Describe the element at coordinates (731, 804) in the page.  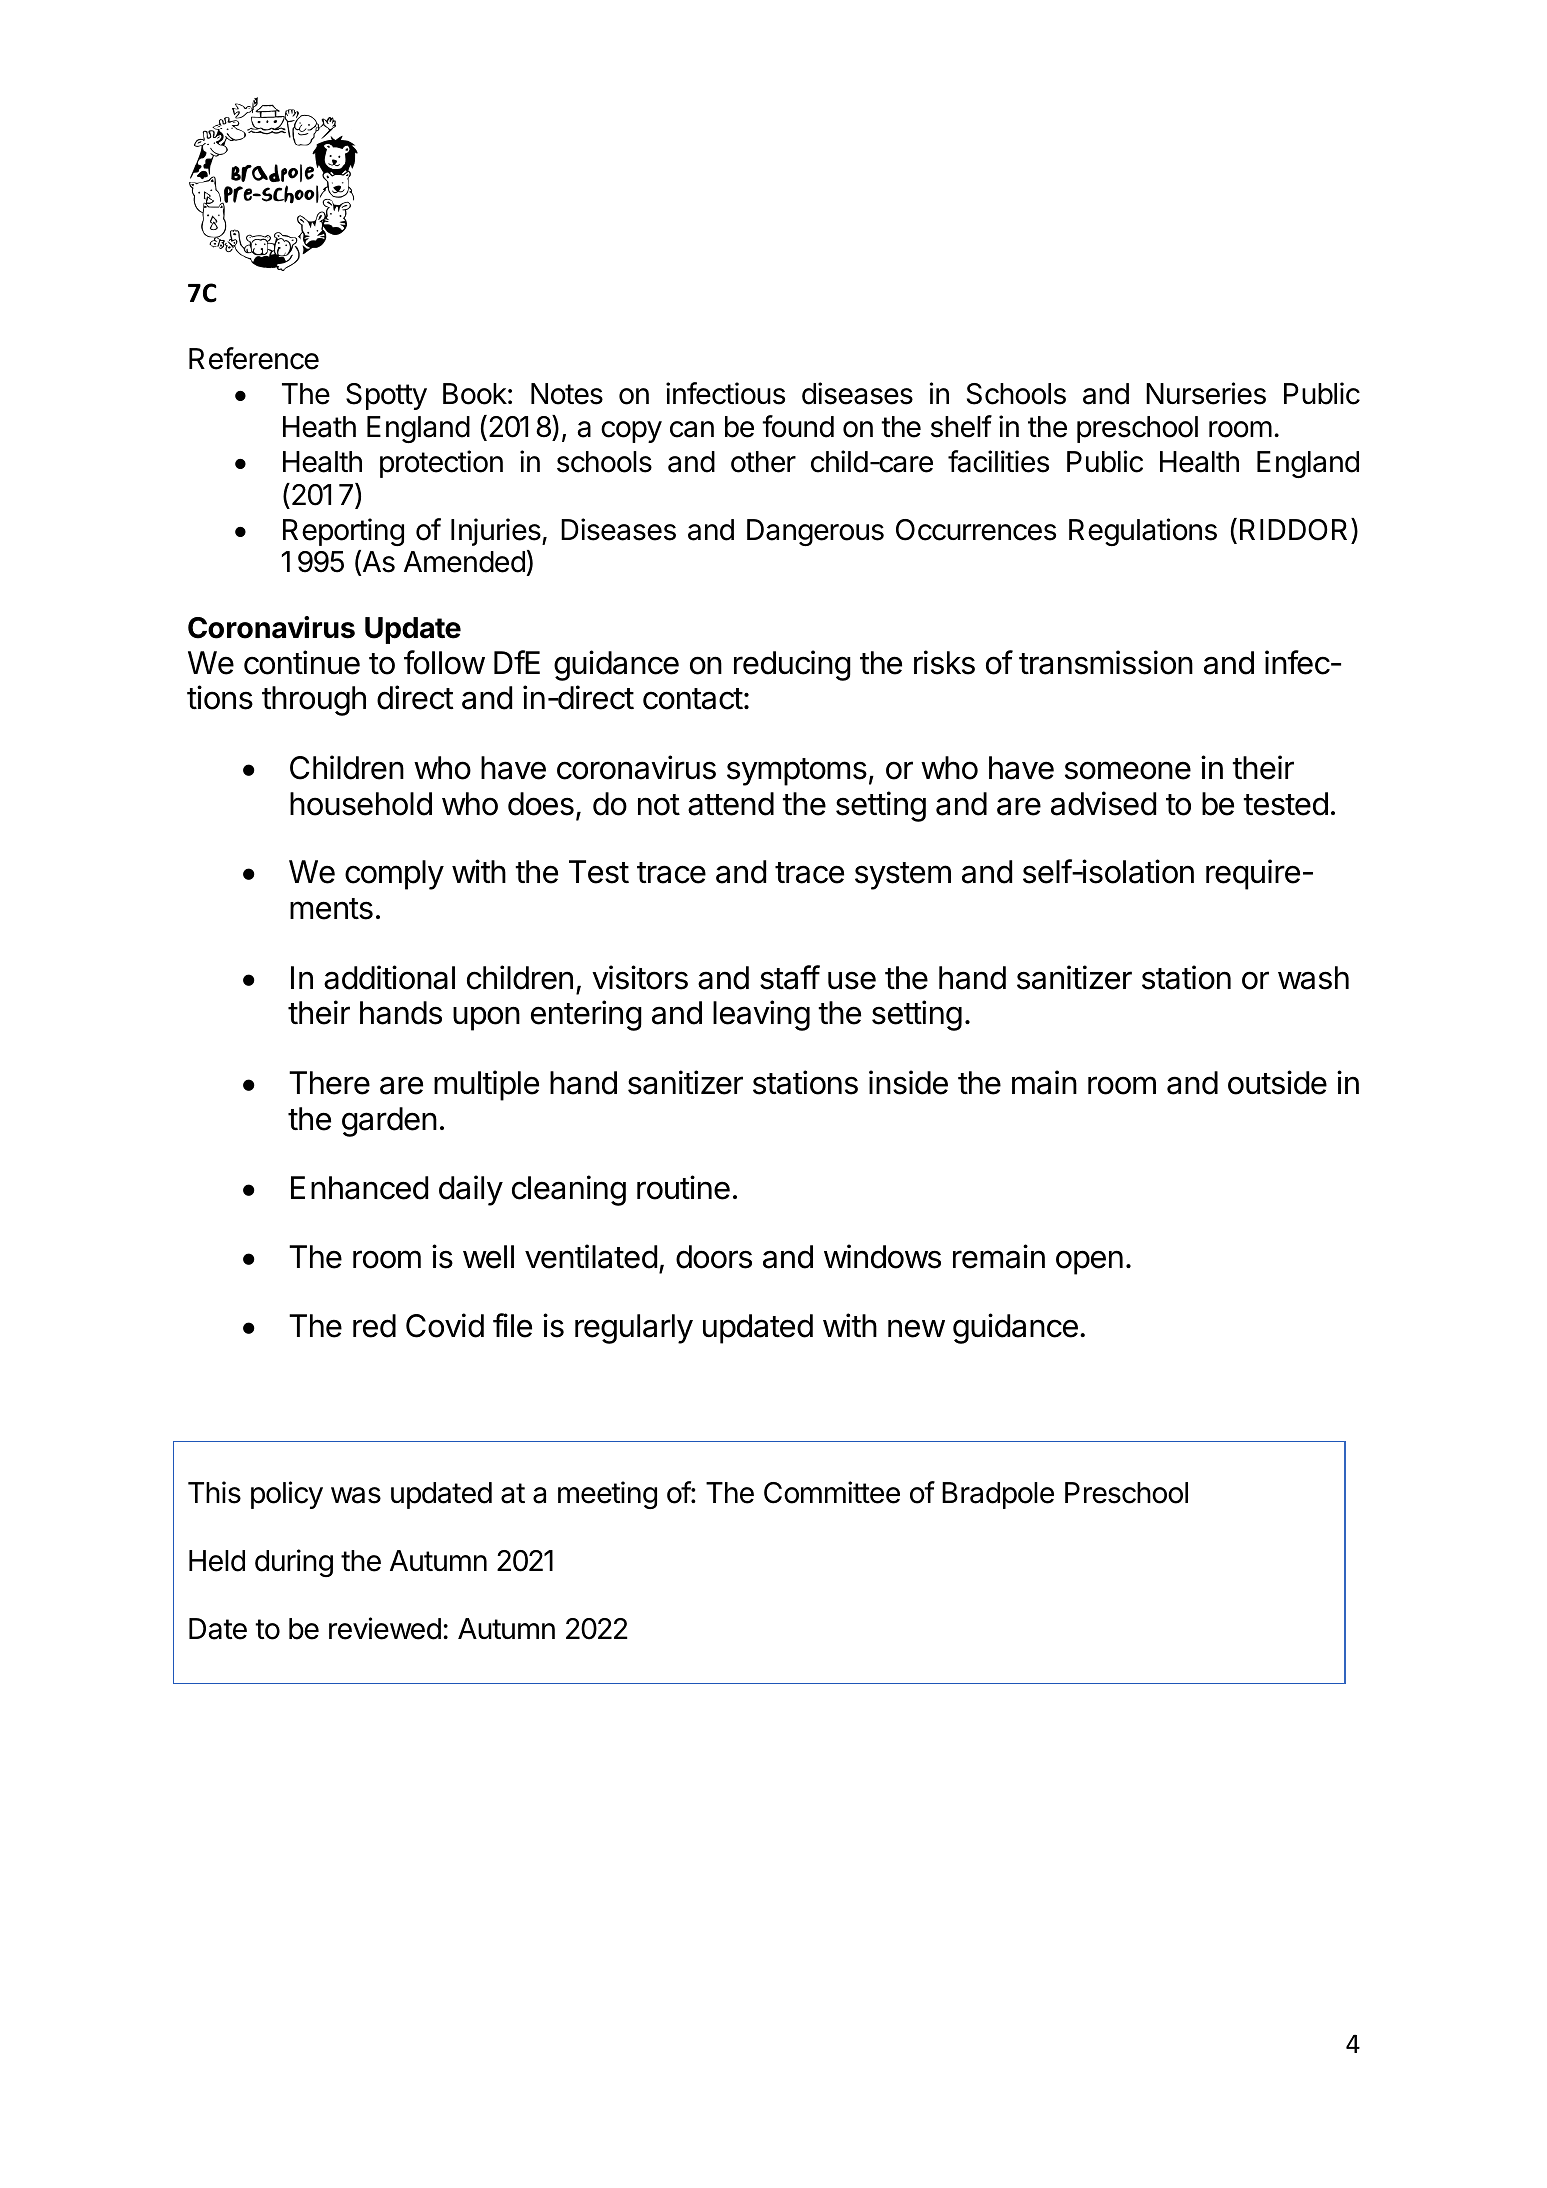
I see `attend` at that location.
